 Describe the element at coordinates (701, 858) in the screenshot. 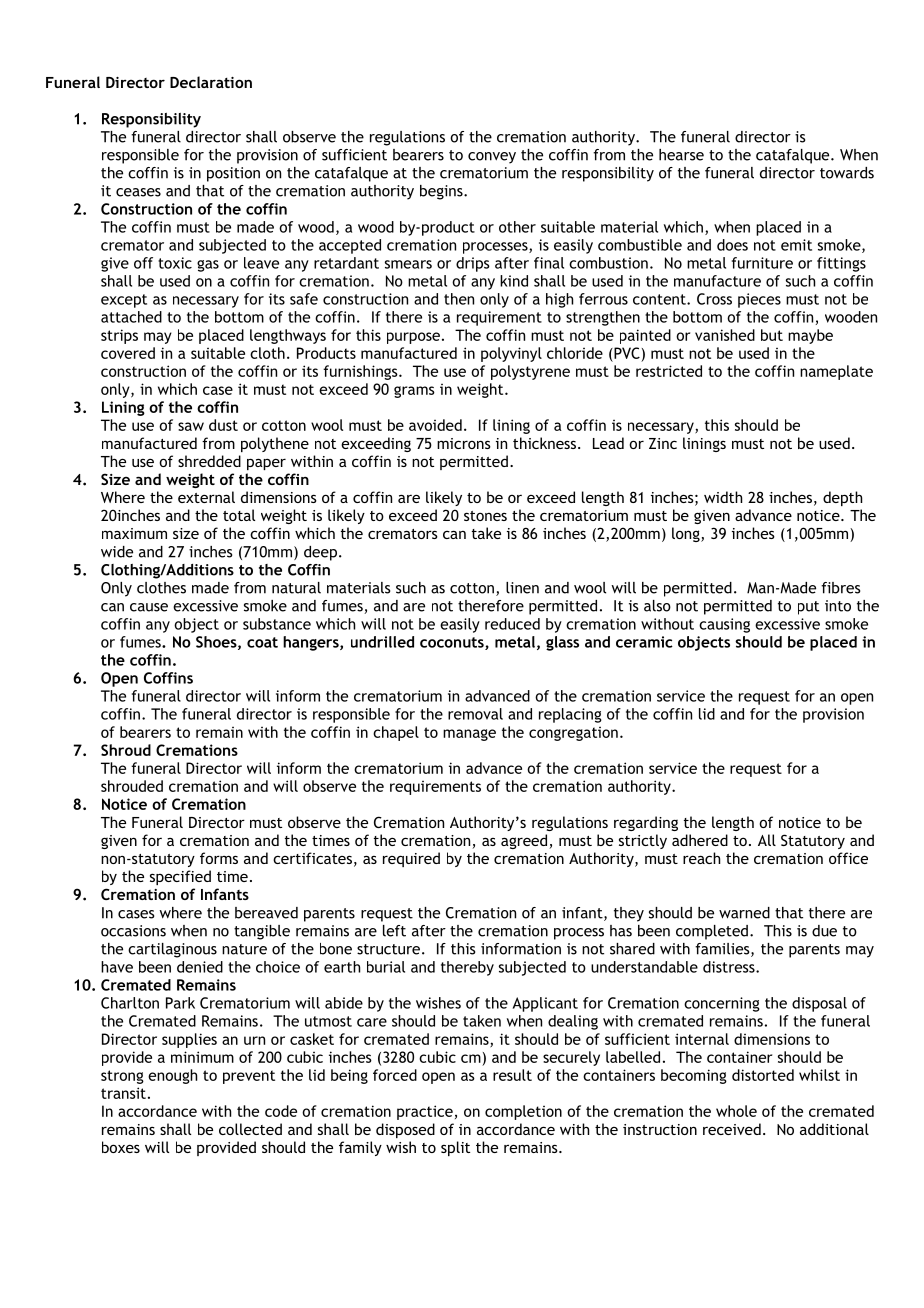

I see `reach` at that location.
